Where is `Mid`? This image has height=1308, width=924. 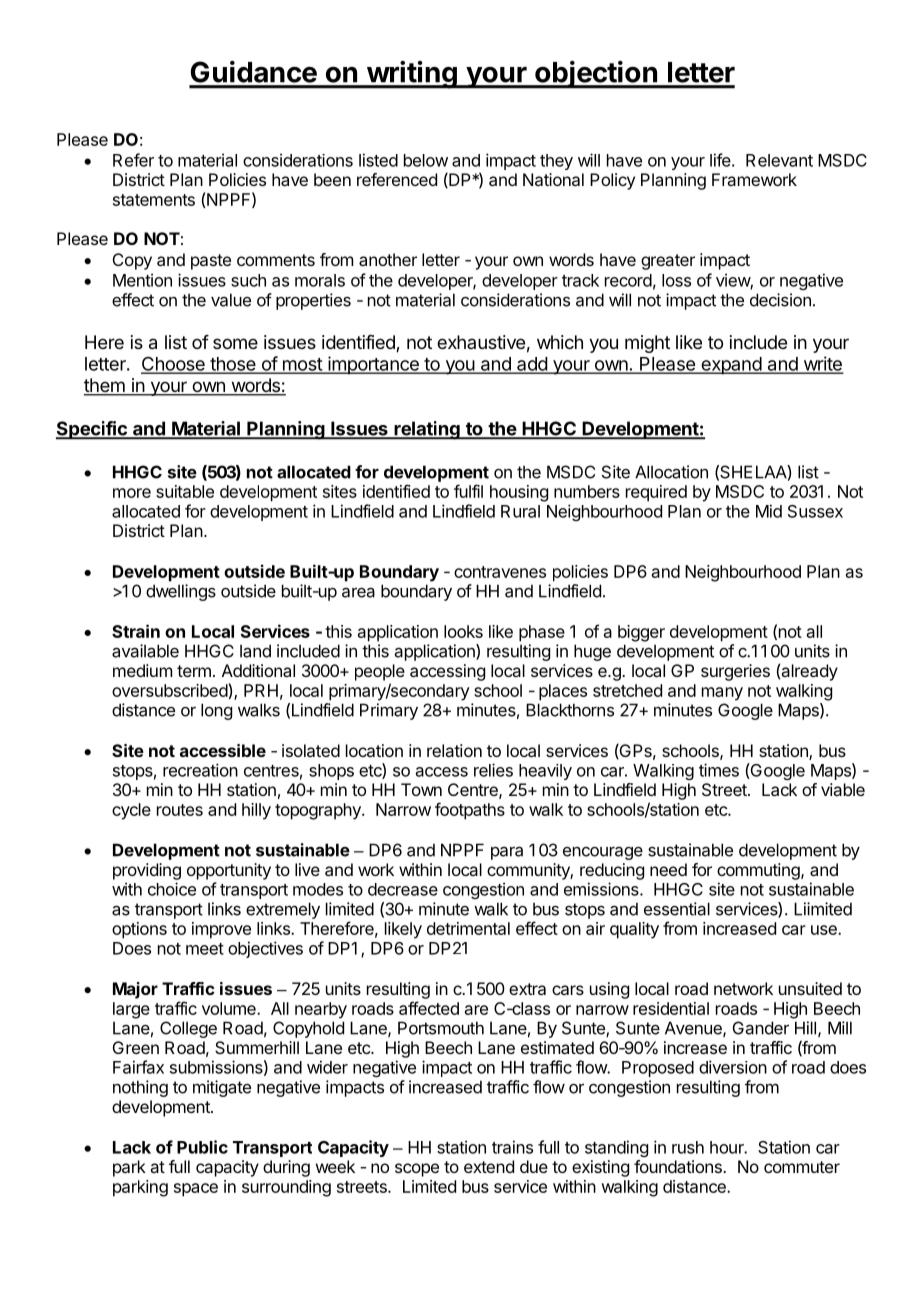 Mid is located at coordinates (769, 511).
